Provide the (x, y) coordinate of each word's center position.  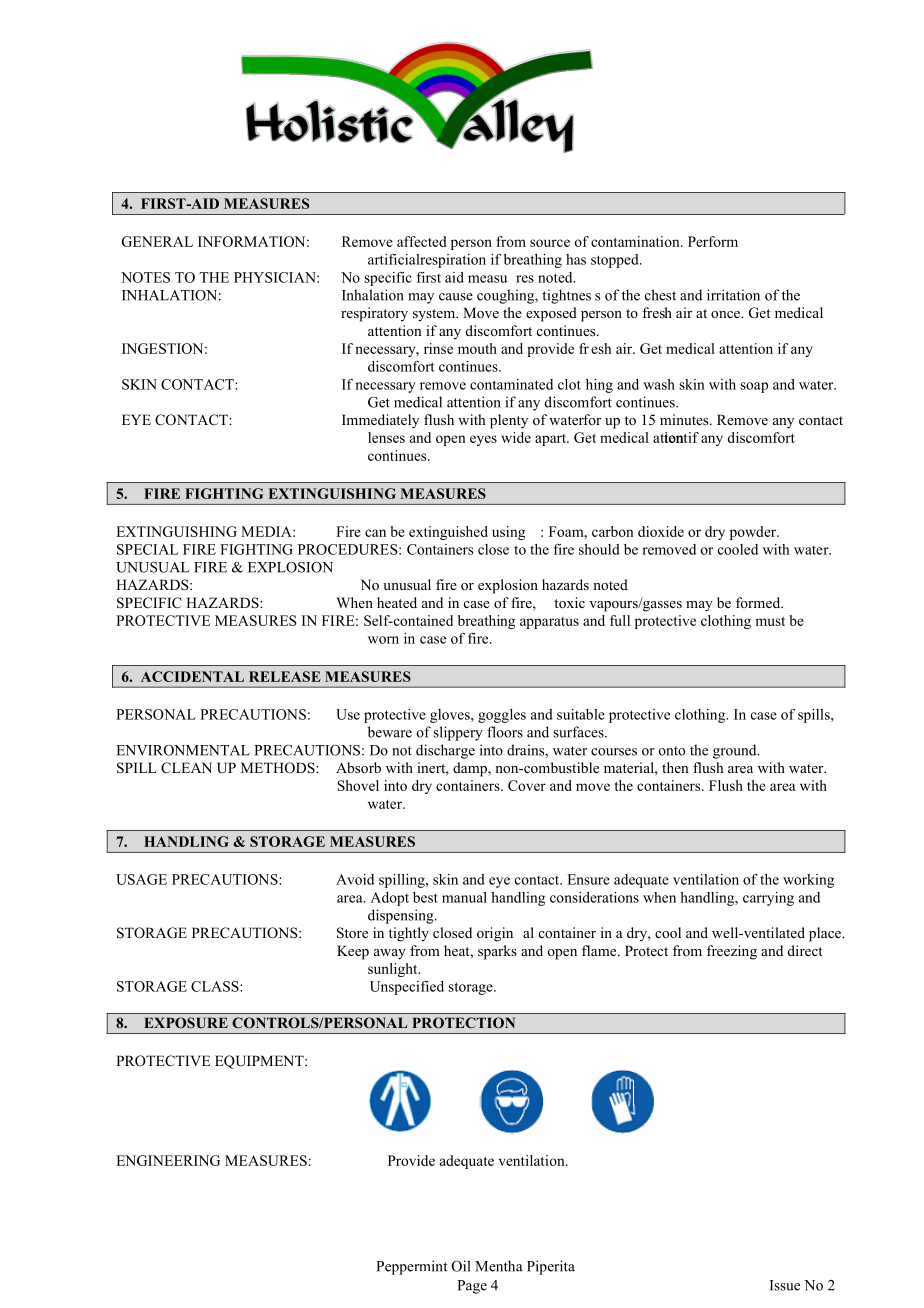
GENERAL (157, 241)
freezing (732, 952)
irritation (733, 295)
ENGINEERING (168, 1160)
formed (759, 602)
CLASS (216, 986)
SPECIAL (147, 549)
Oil (461, 1266)
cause (456, 297)
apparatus (549, 623)
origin (495, 934)
